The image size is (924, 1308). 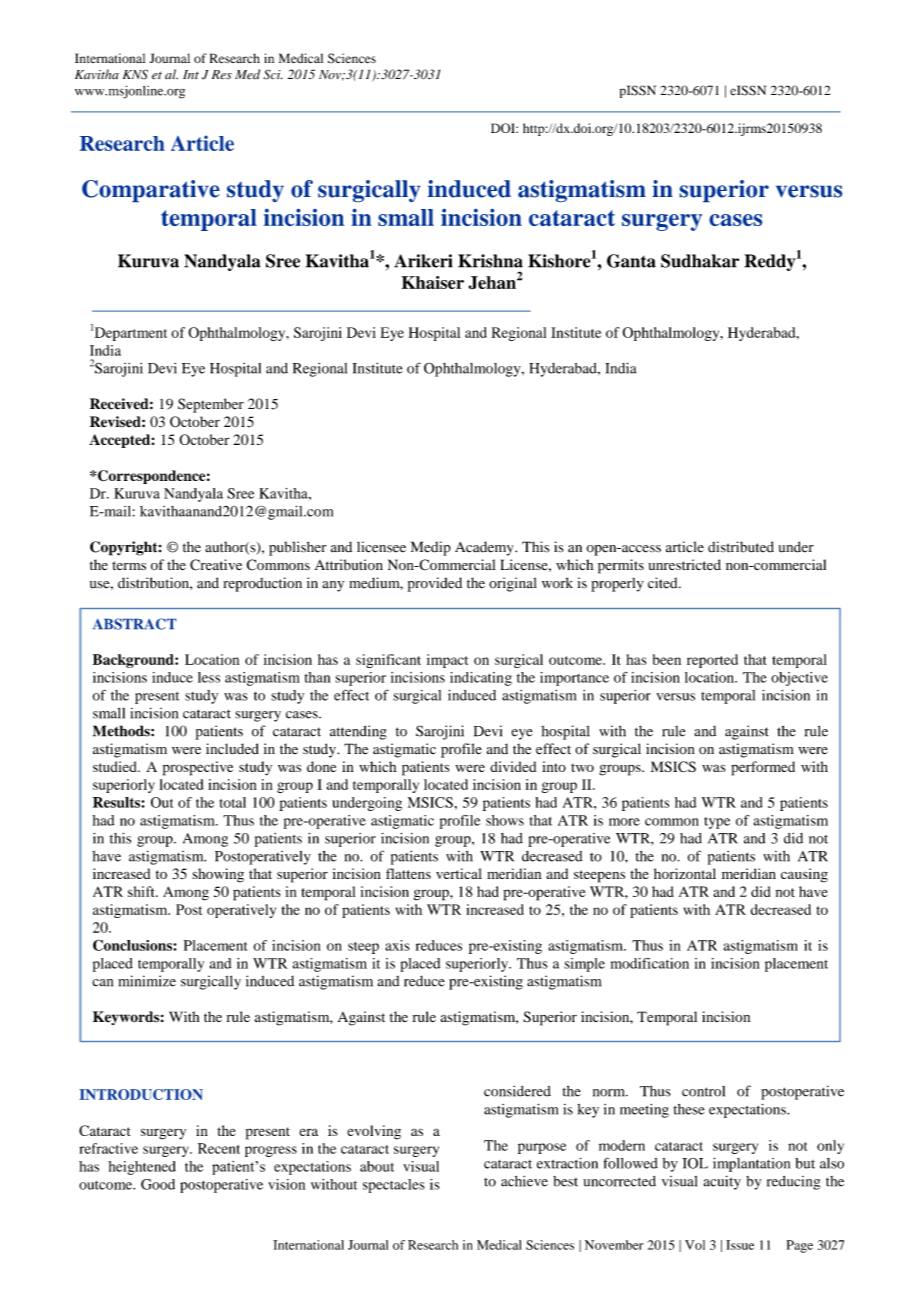 What do you see at coordinates (158, 1184) in the document?
I see `Good` at bounding box center [158, 1184].
